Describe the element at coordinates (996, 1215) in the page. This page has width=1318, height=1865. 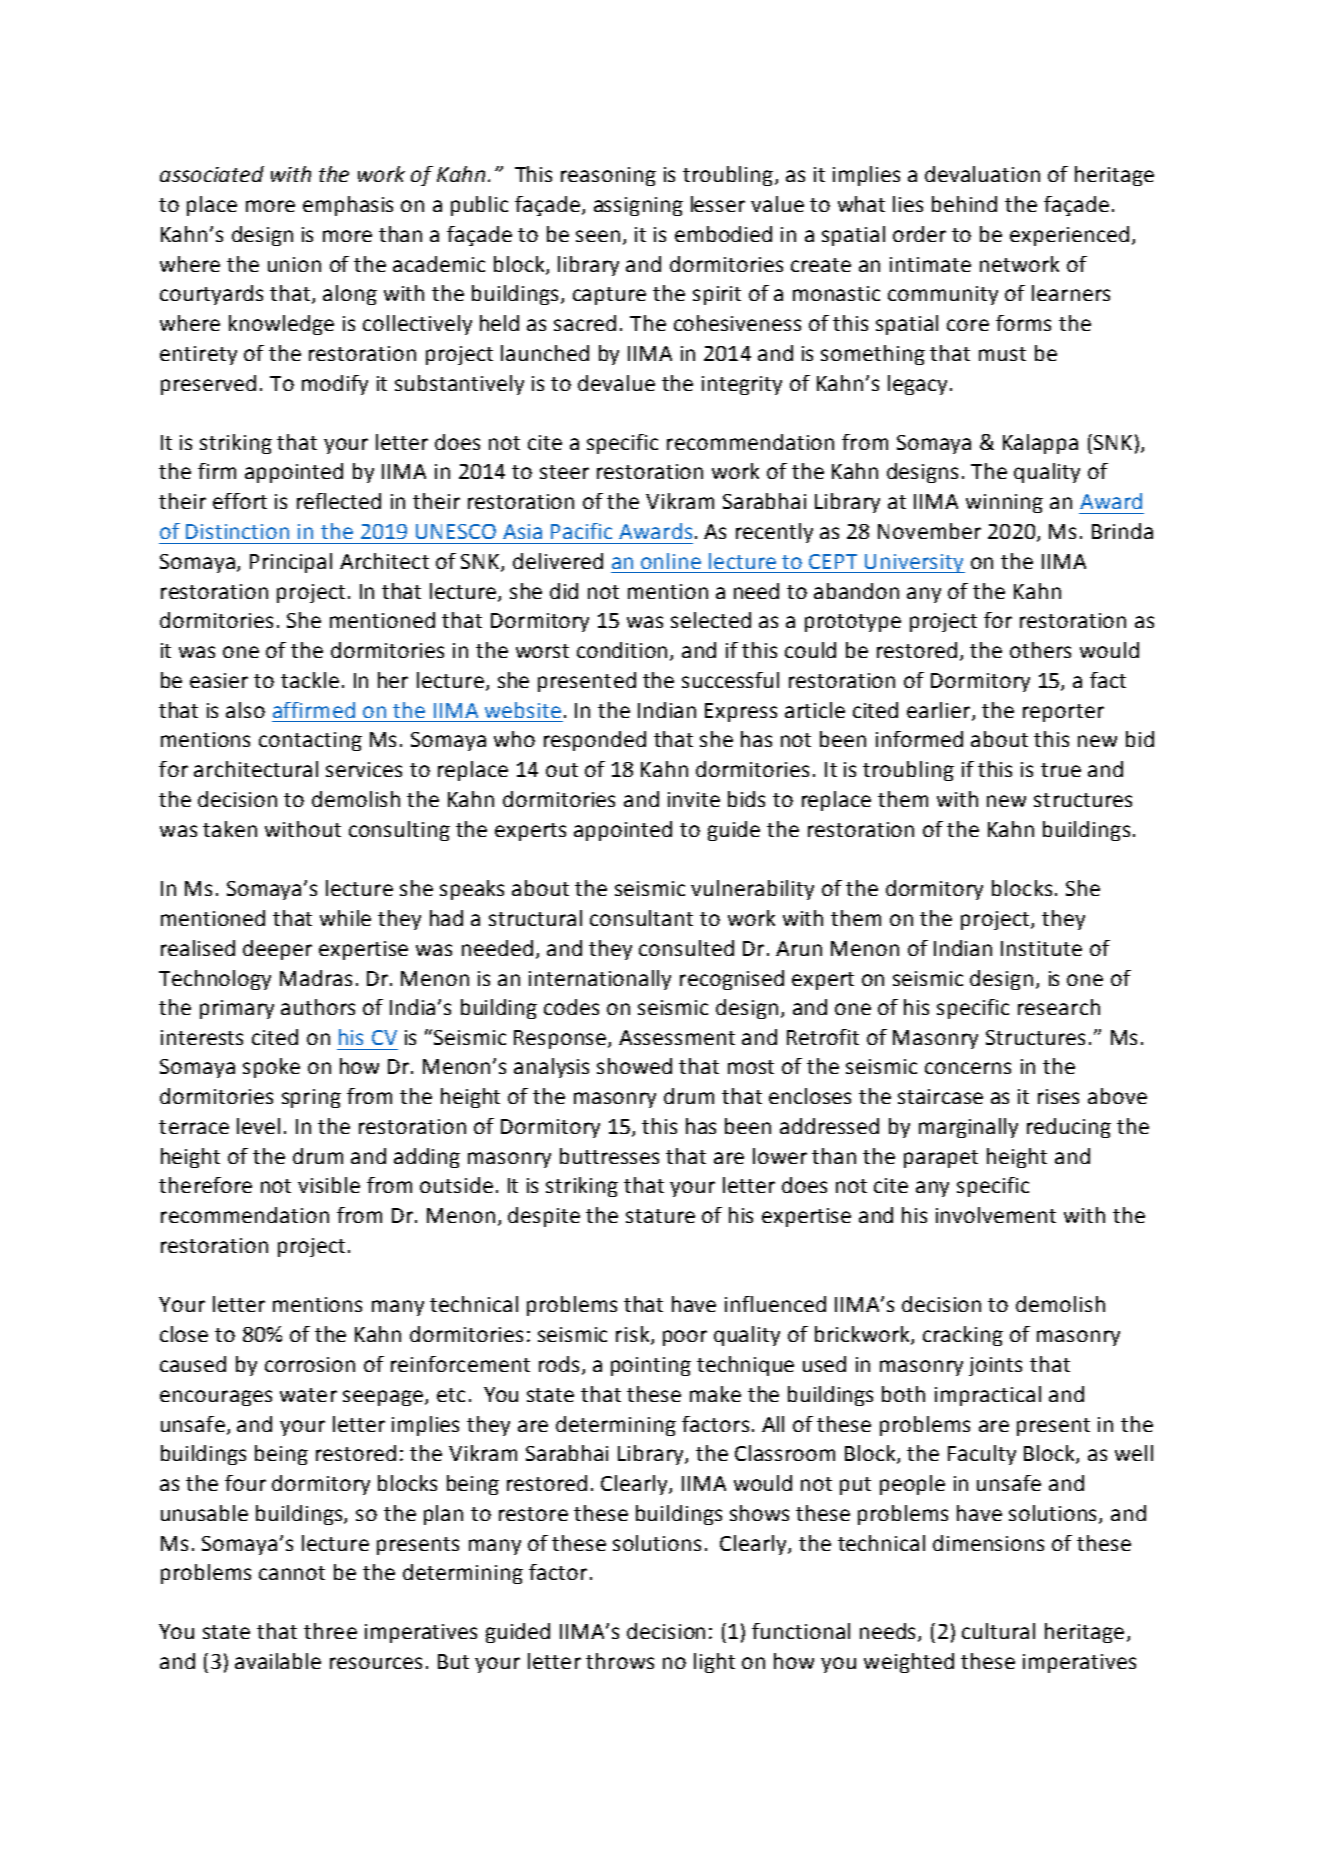
I see `involvement` at that location.
